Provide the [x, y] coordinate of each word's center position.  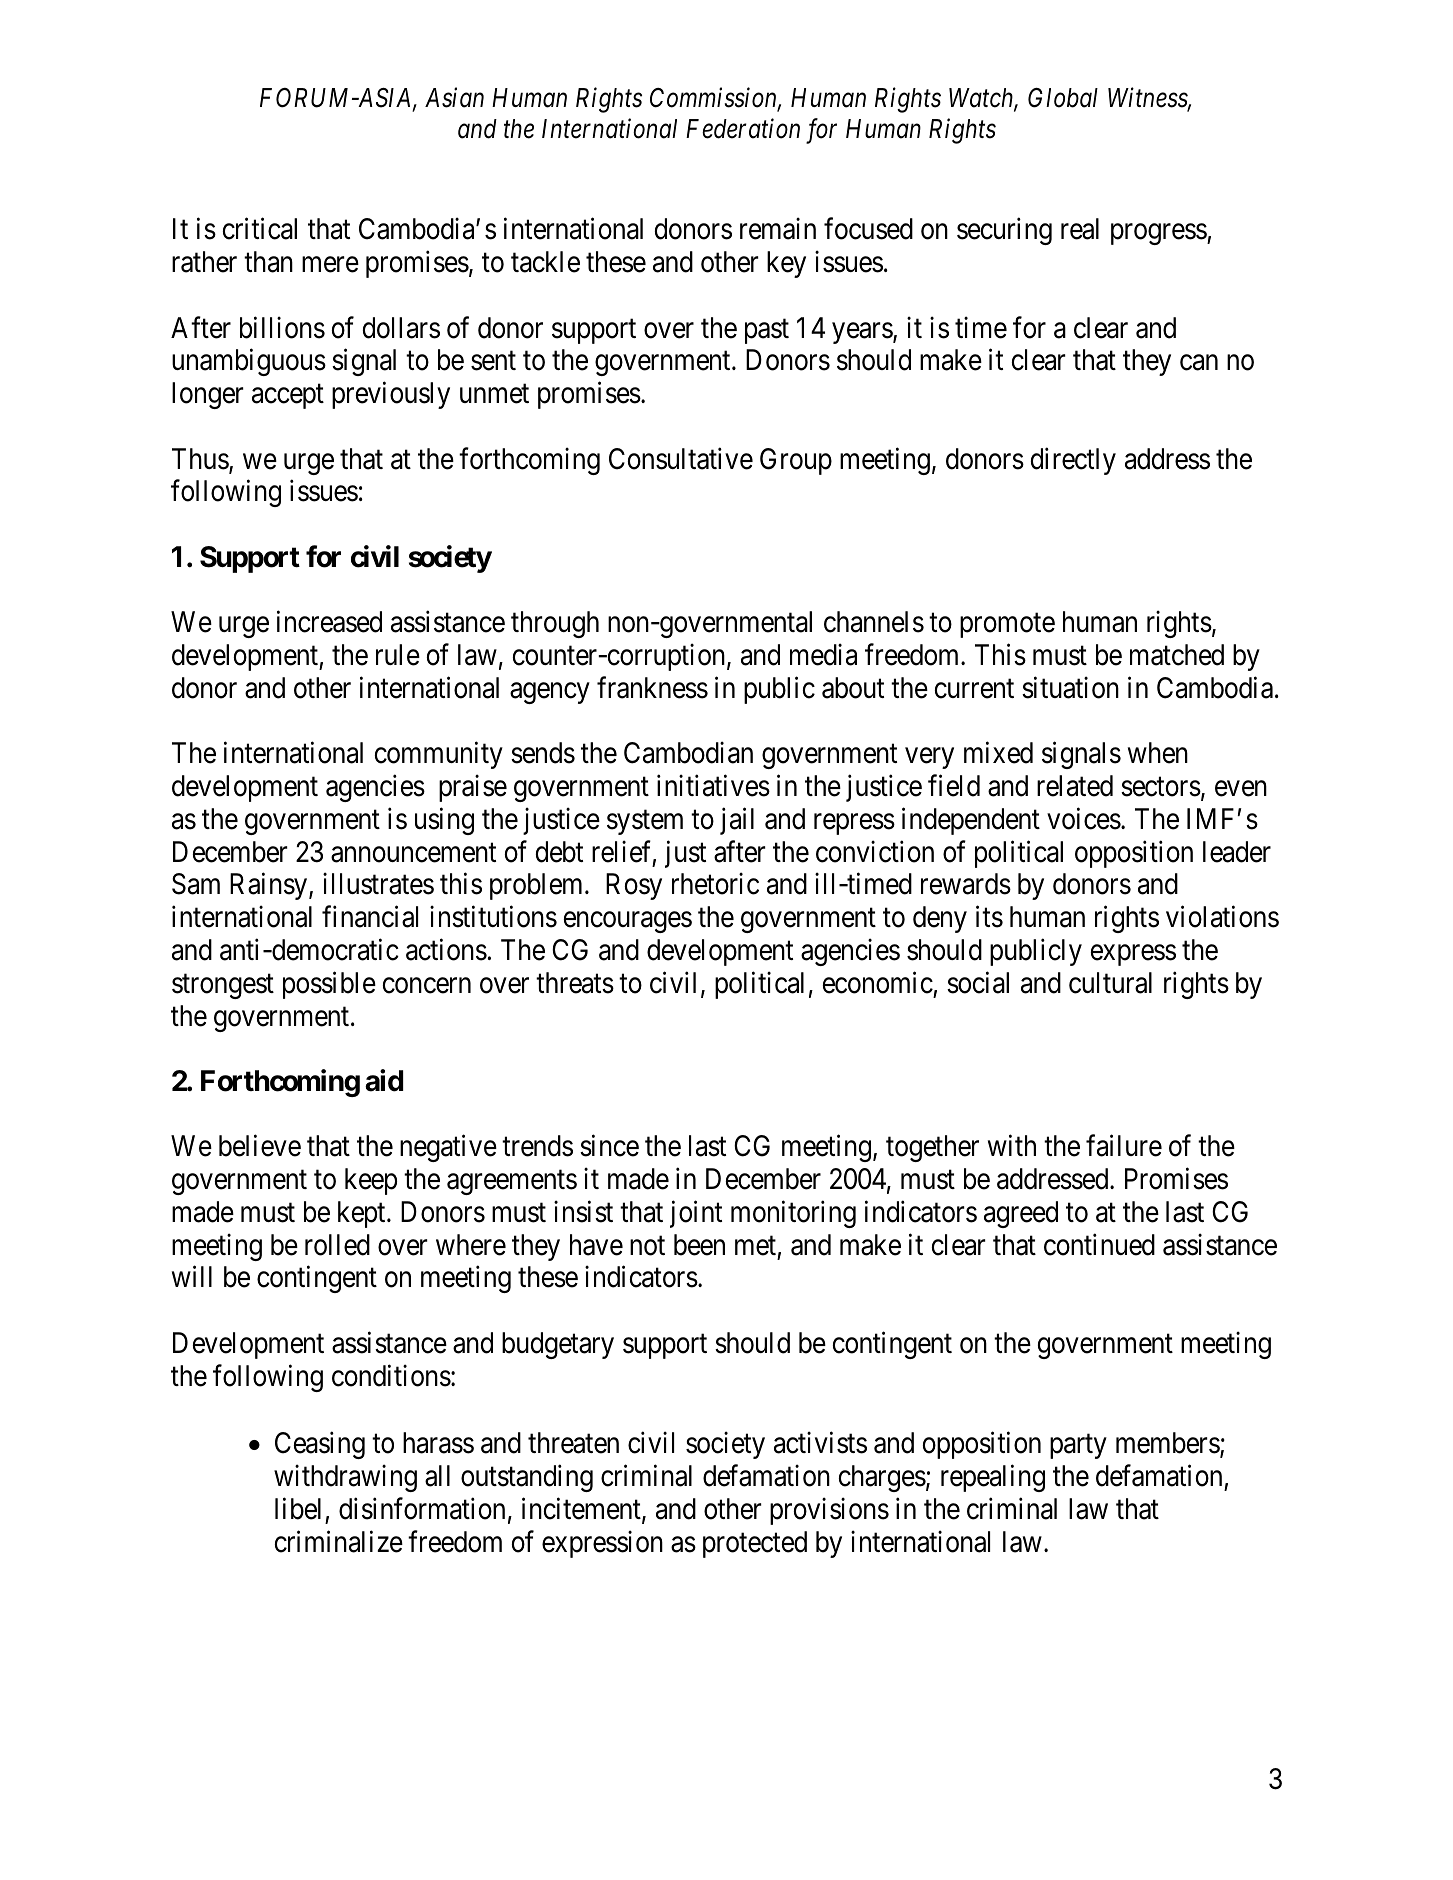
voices [1084, 819]
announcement [413, 853]
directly [1073, 461]
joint [696, 1214]
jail [737, 821]
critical [260, 229]
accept [288, 397]
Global [1063, 98]
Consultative [681, 458]
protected [755, 1544]
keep [371, 1181]
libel [298, 1508]
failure [1124, 1146]
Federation [743, 128]
